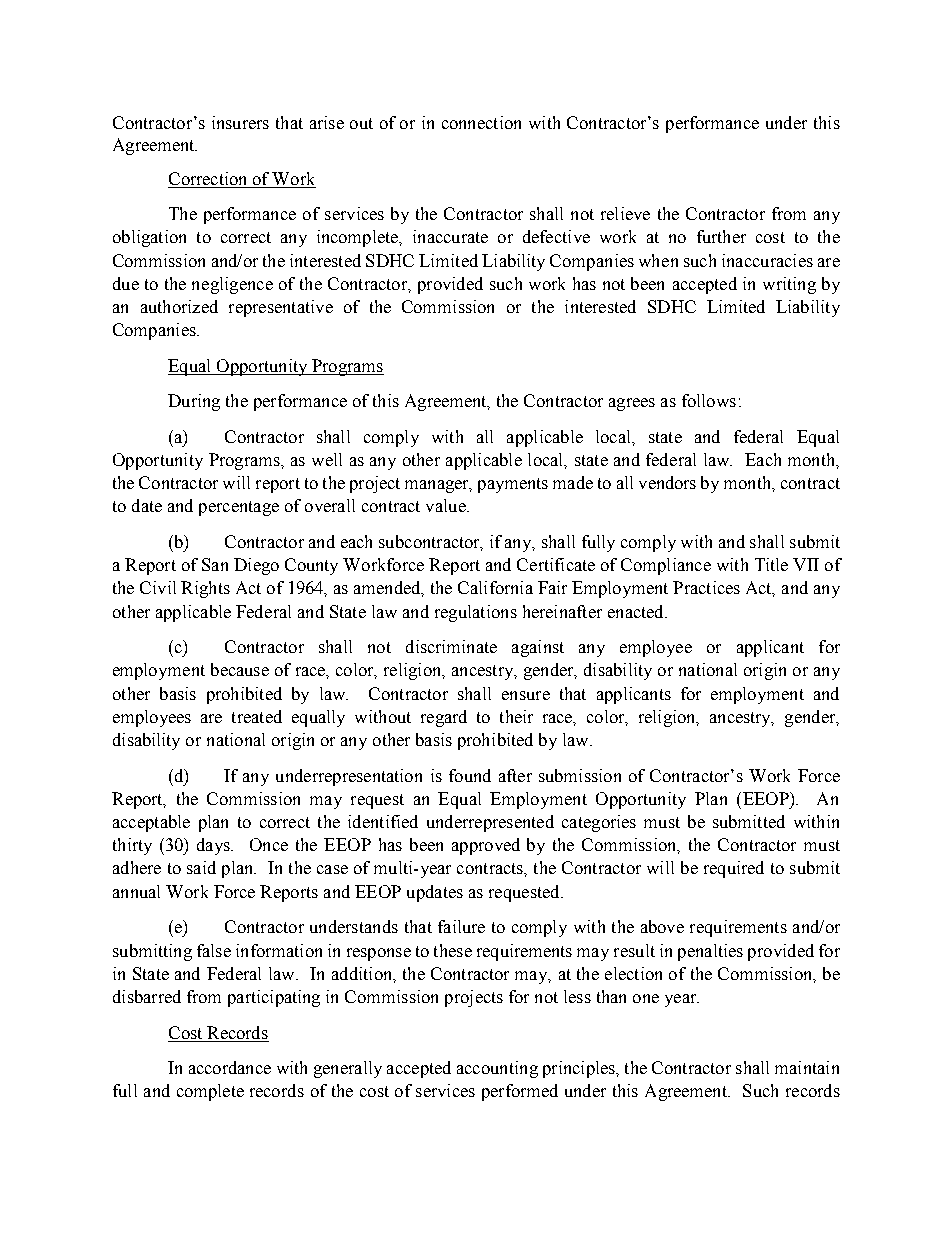 The width and height of the page is (952, 1233). Describe the element at coordinates (470, 775) in the page. I see `found` at that location.
